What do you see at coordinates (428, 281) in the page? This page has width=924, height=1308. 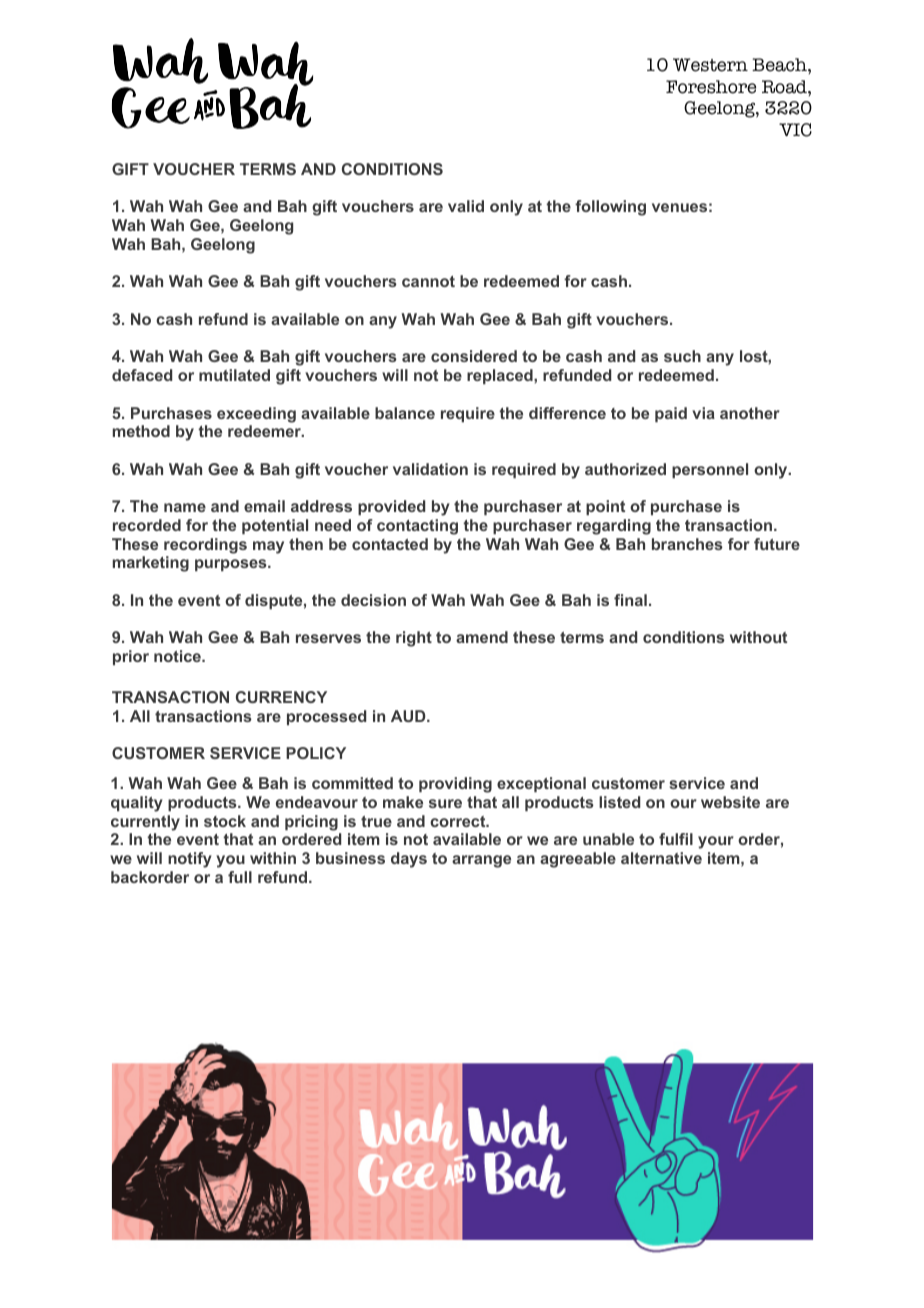 I see `cannot` at bounding box center [428, 281].
